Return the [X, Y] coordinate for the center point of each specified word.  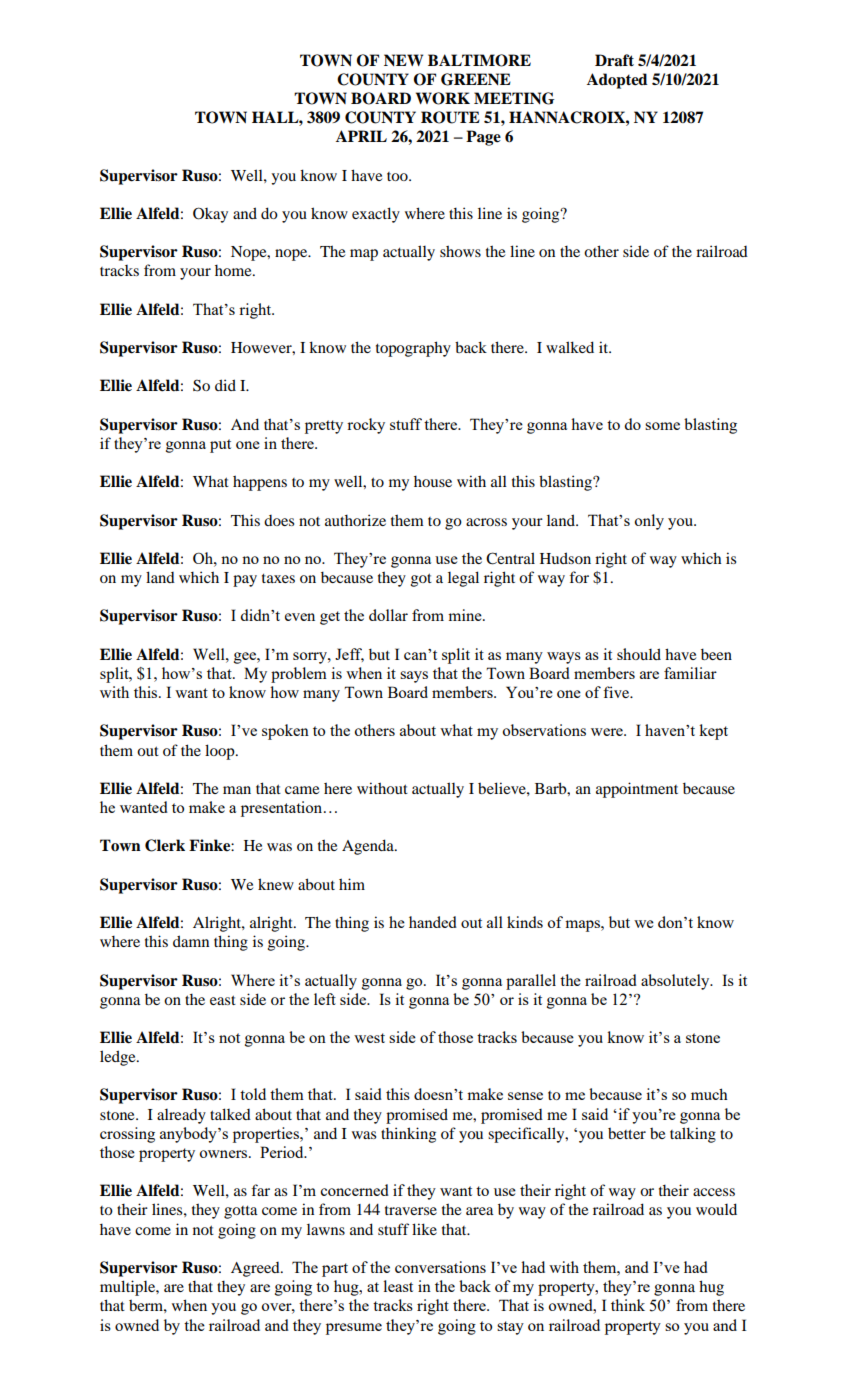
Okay [210, 215]
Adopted [617, 81]
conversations [440, 1267]
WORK [443, 98]
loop [221, 752]
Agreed [256, 1269]
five [617, 692]
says [414, 677]
